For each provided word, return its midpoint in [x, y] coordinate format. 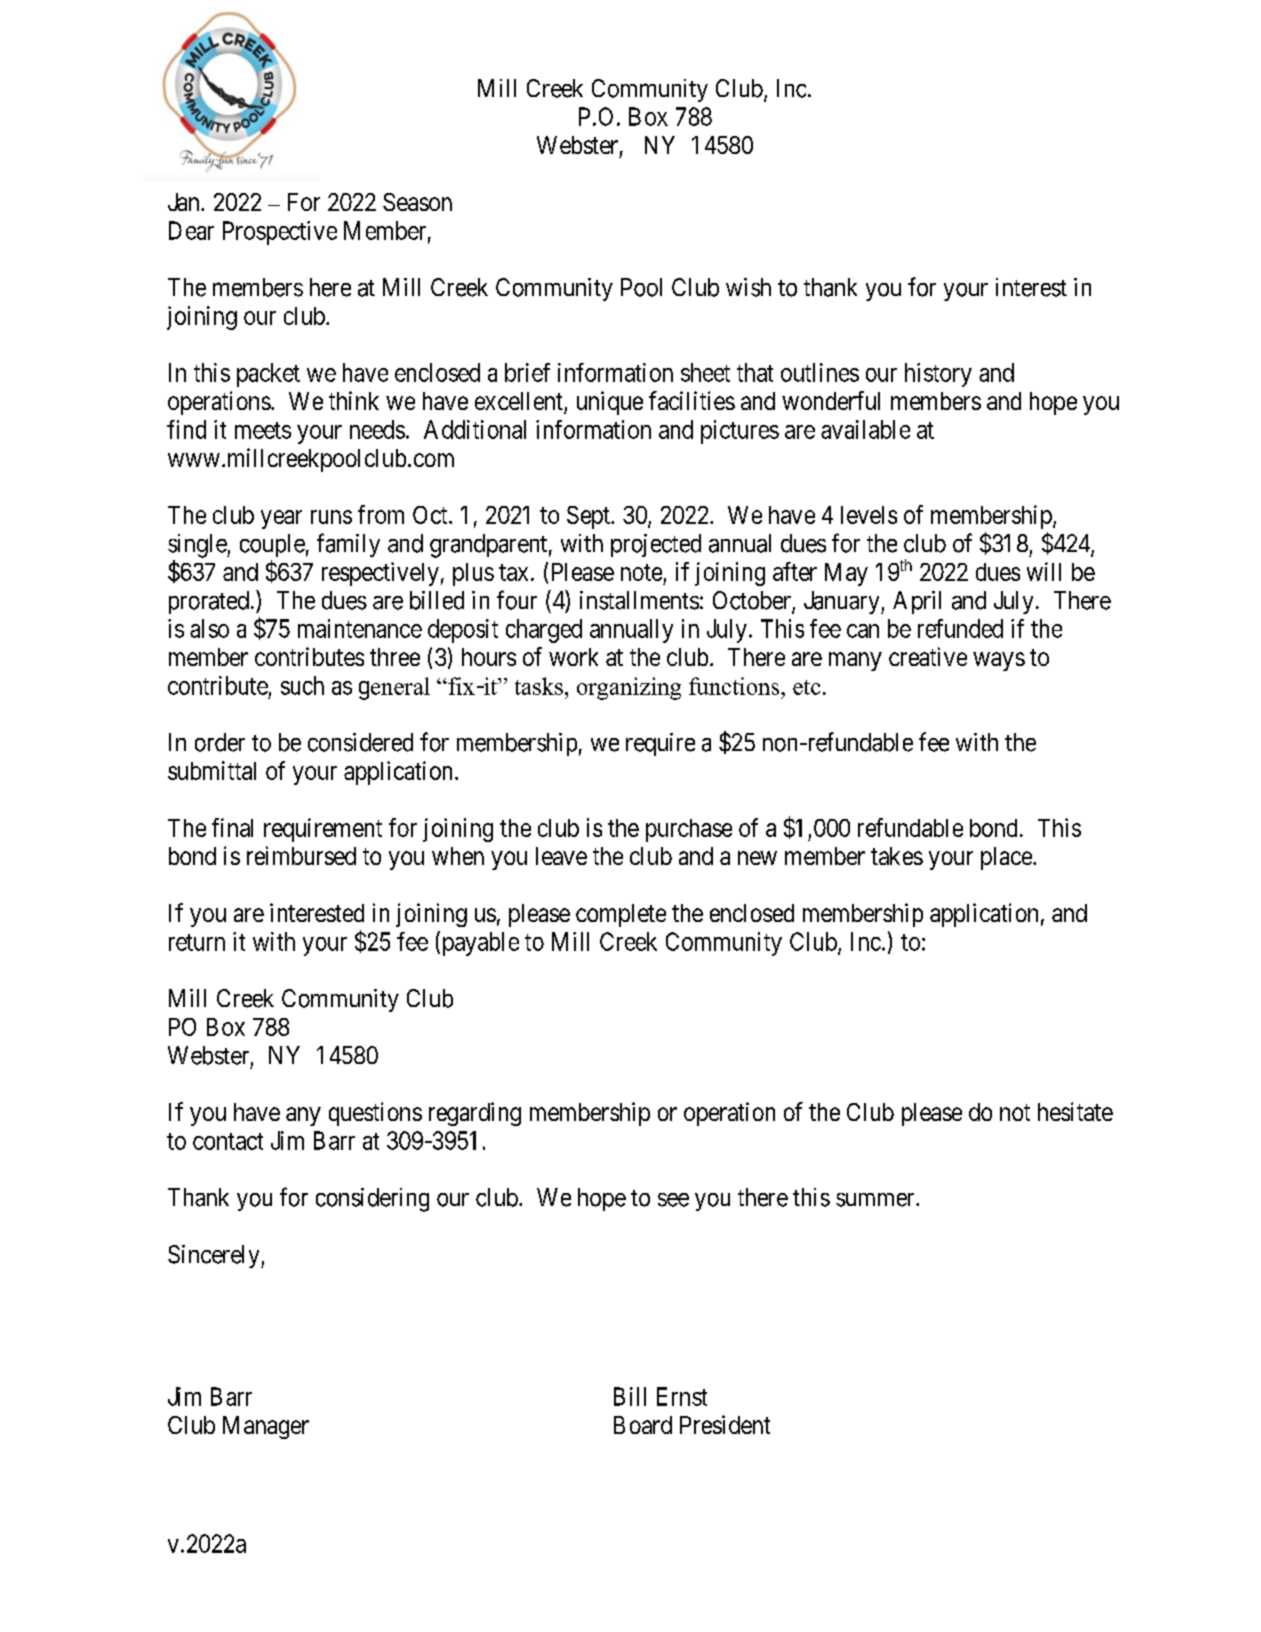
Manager [266, 1427]
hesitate [1075, 1111]
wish [748, 287]
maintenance [360, 628]
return [197, 942]
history [938, 375]
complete [621, 915]
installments [639, 600]
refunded [960, 628]
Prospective [280, 233]
